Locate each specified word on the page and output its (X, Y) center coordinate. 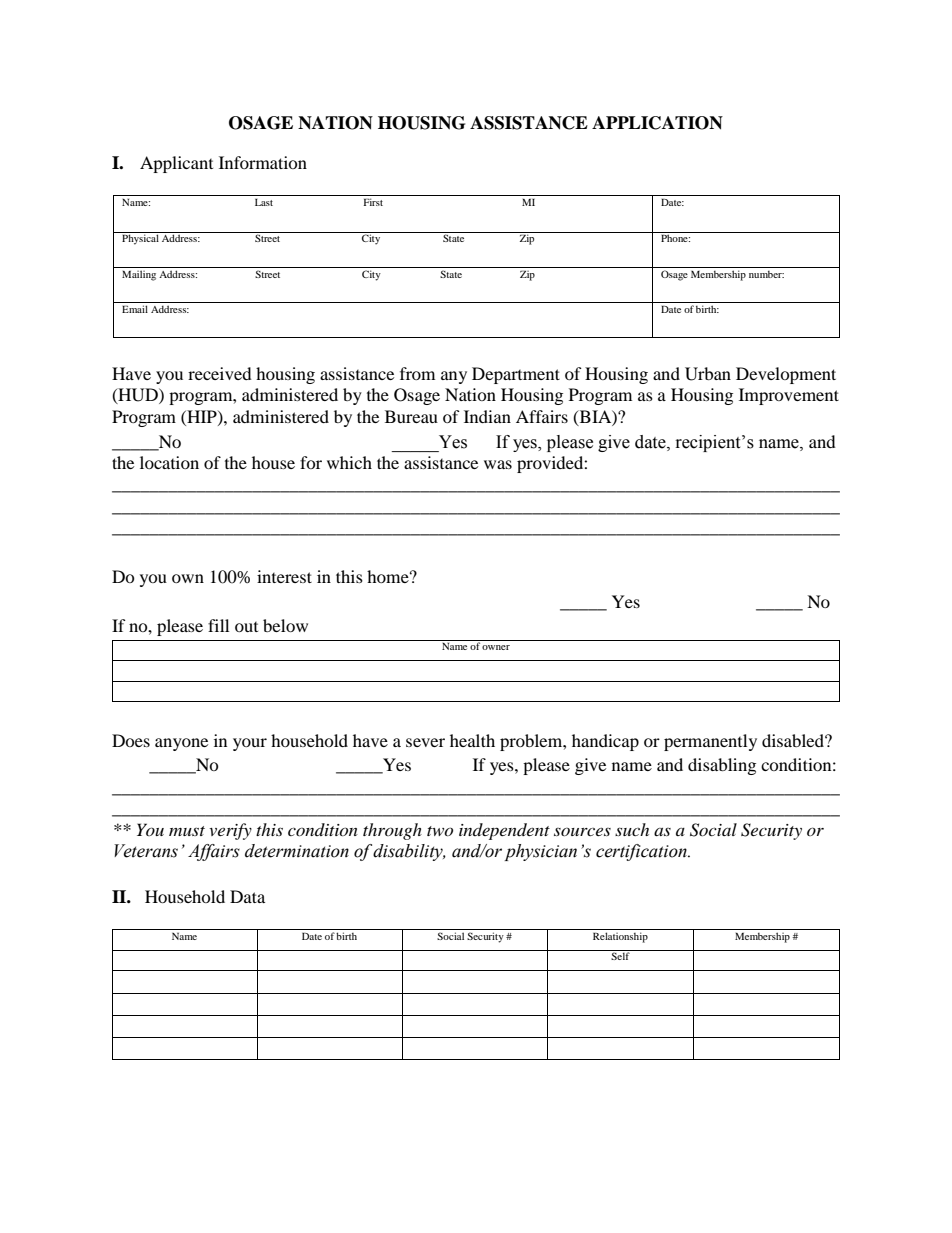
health (472, 740)
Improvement (789, 396)
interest (284, 576)
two (440, 831)
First (373, 202)
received (220, 373)
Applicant (176, 164)
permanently (710, 742)
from (417, 373)
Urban (708, 374)
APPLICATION (657, 123)
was (498, 464)
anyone (181, 744)
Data (247, 896)
